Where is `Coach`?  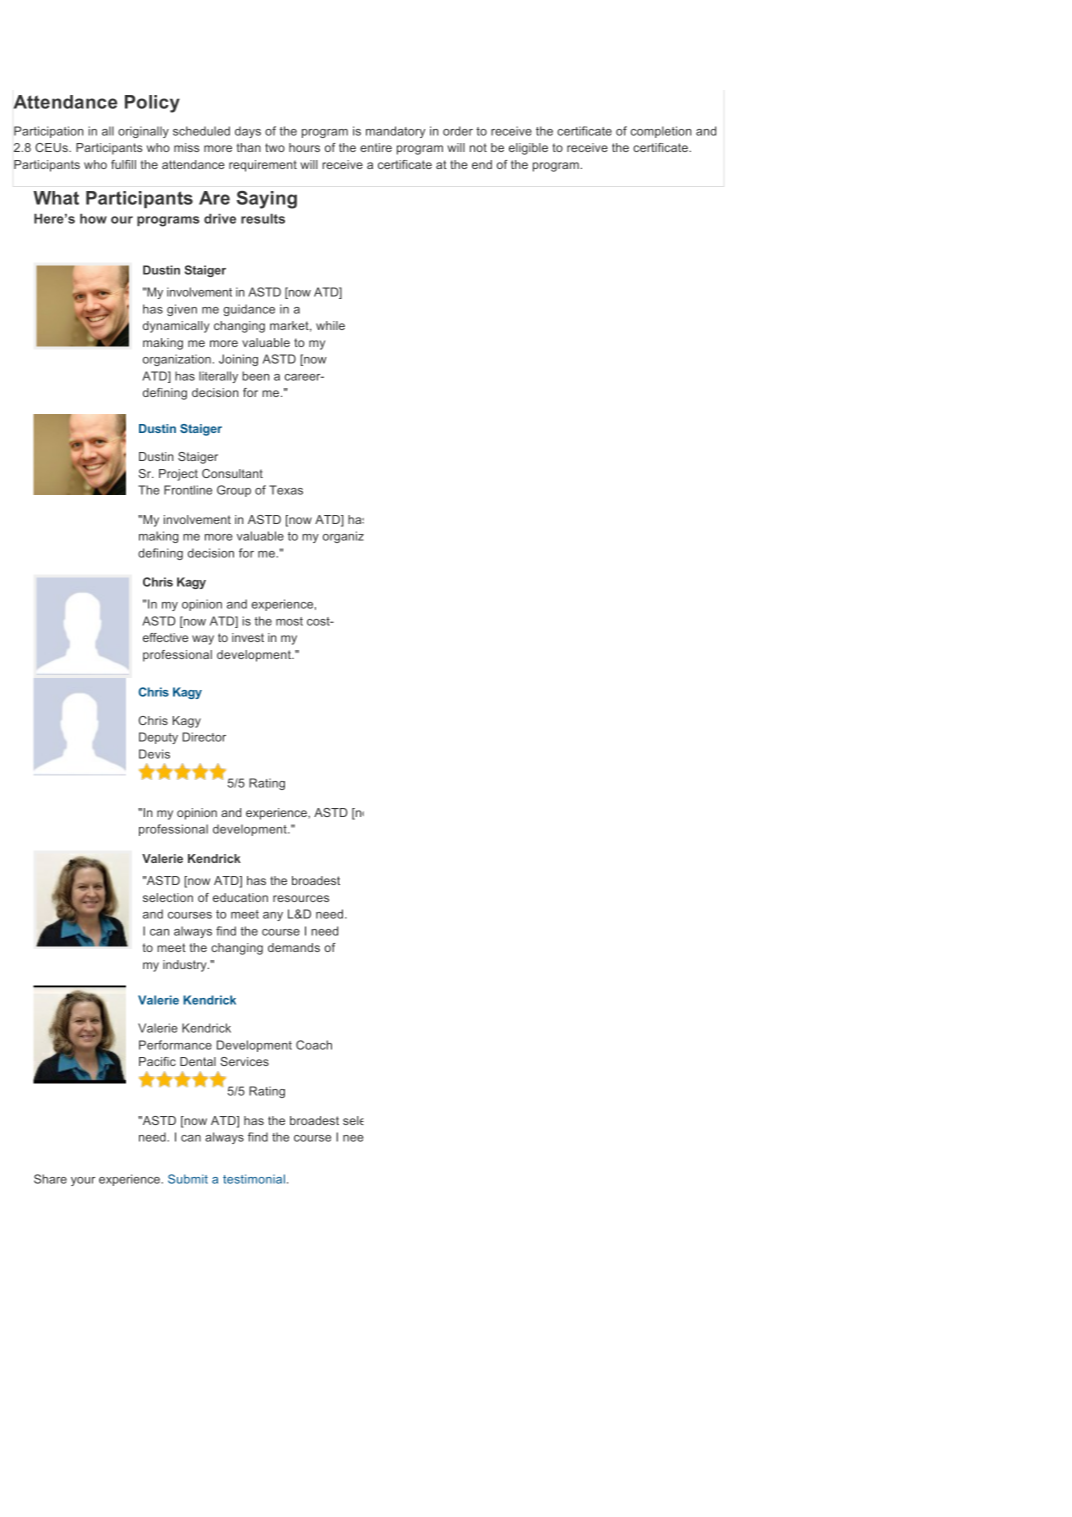 Coach is located at coordinates (314, 1045).
